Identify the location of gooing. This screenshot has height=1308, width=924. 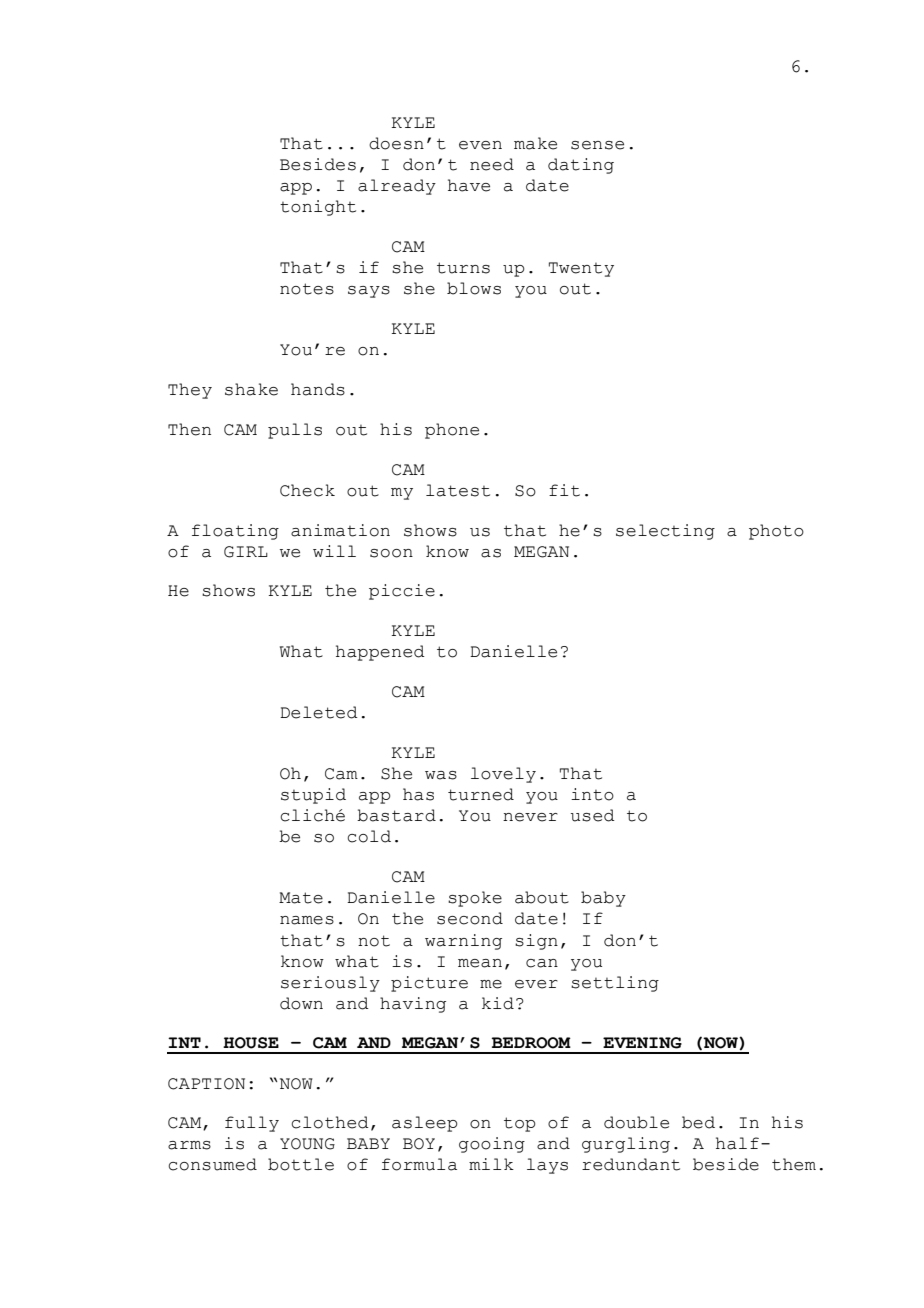
(492, 1145).
